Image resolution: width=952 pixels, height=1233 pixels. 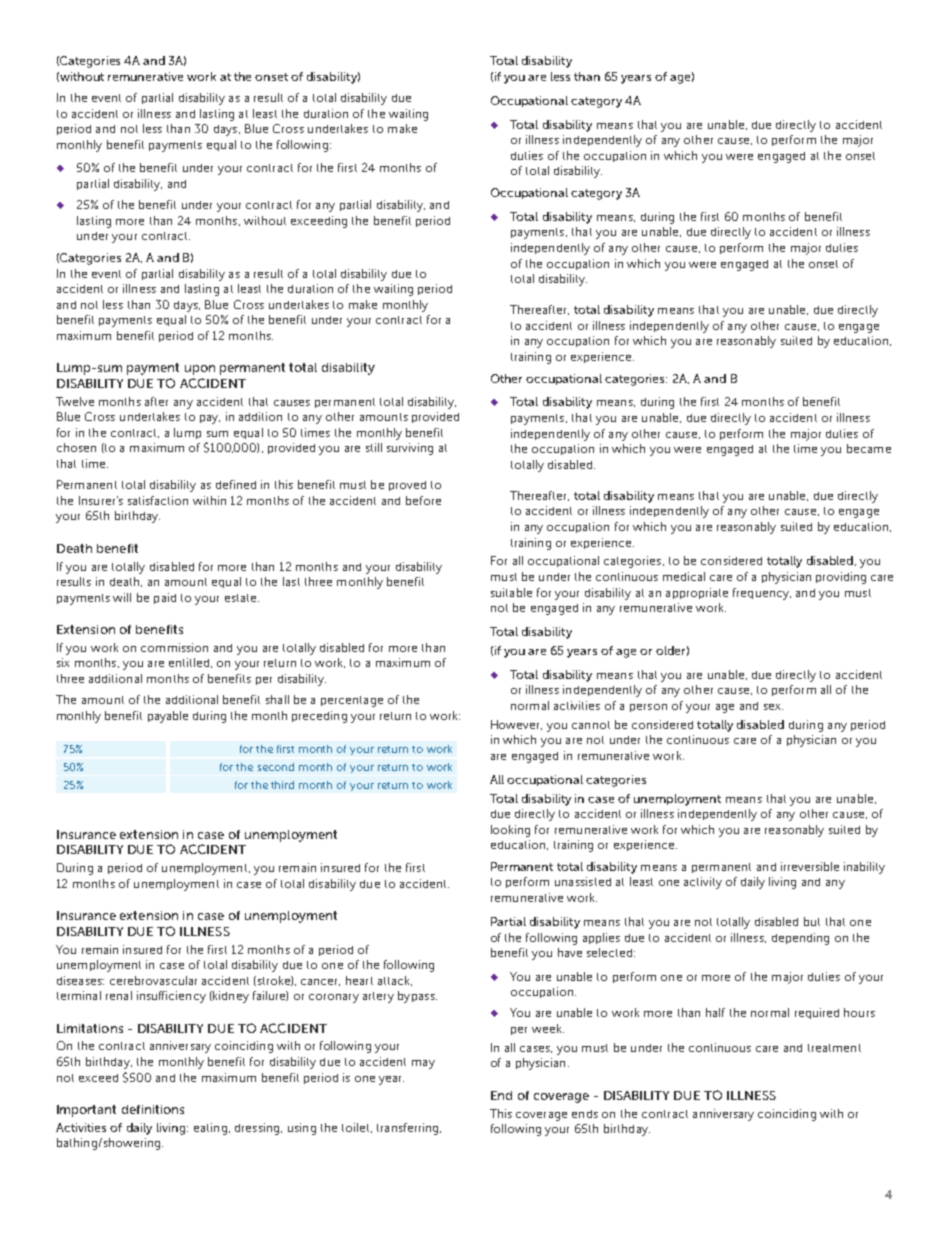 What do you see at coordinates (762, 594) in the page?
I see `frequency` at bounding box center [762, 594].
